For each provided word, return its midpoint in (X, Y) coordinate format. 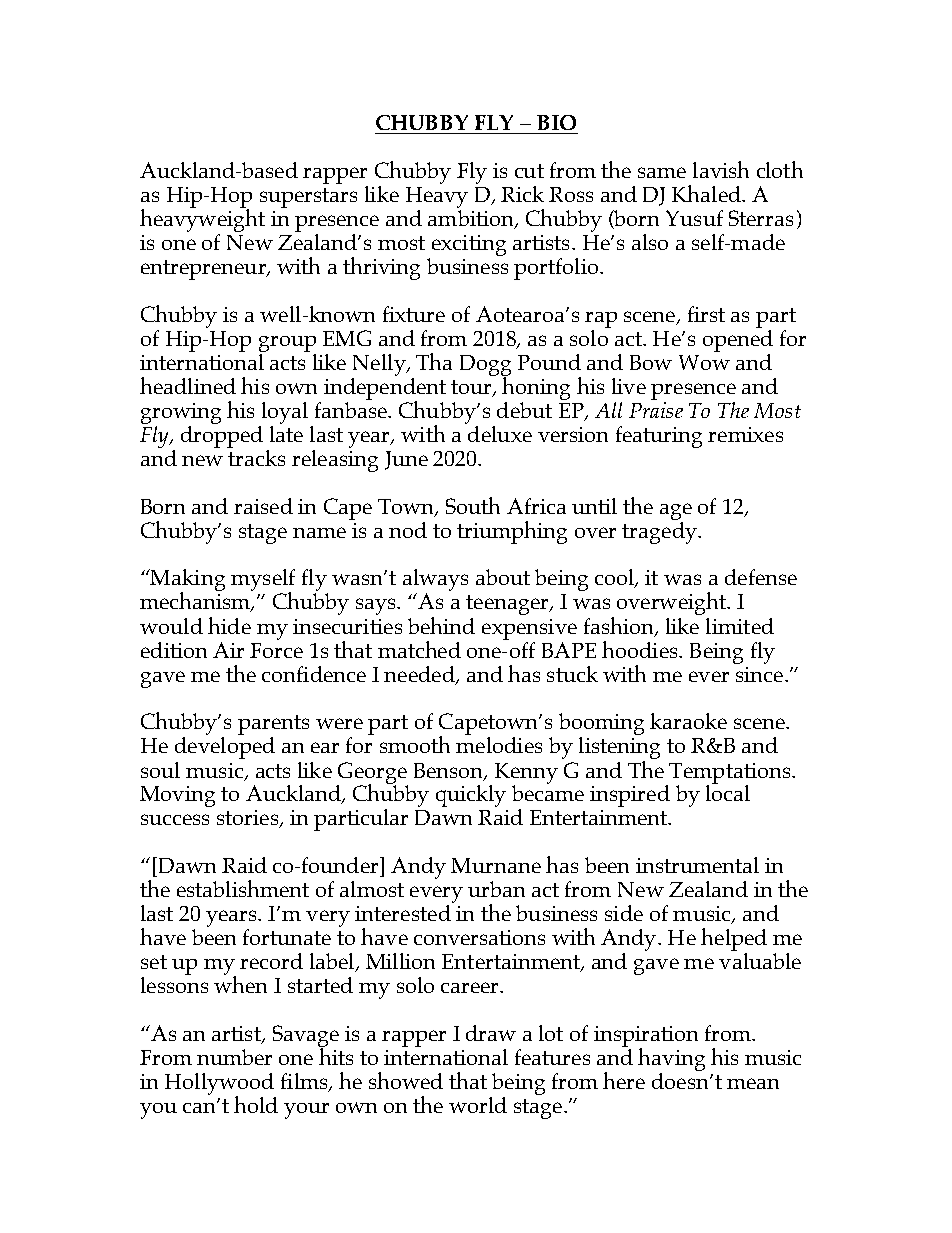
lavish (721, 169)
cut (529, 171)
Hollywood (220, 1085)
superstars (308, 198)
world (478, 1105)
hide (229, 625)
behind (441, 625)
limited (740, 626)
